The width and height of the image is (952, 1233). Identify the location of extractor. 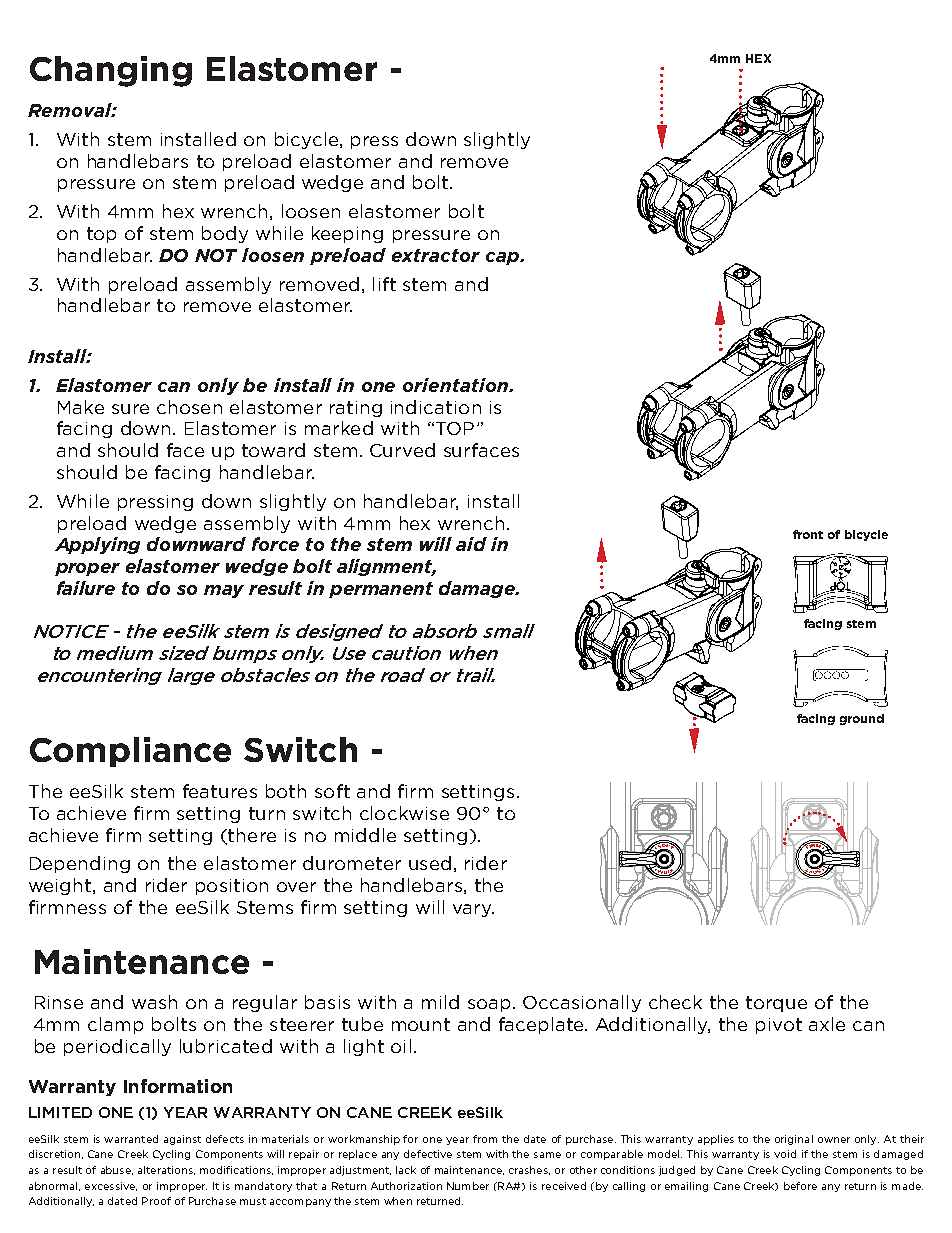
(436, 255).
